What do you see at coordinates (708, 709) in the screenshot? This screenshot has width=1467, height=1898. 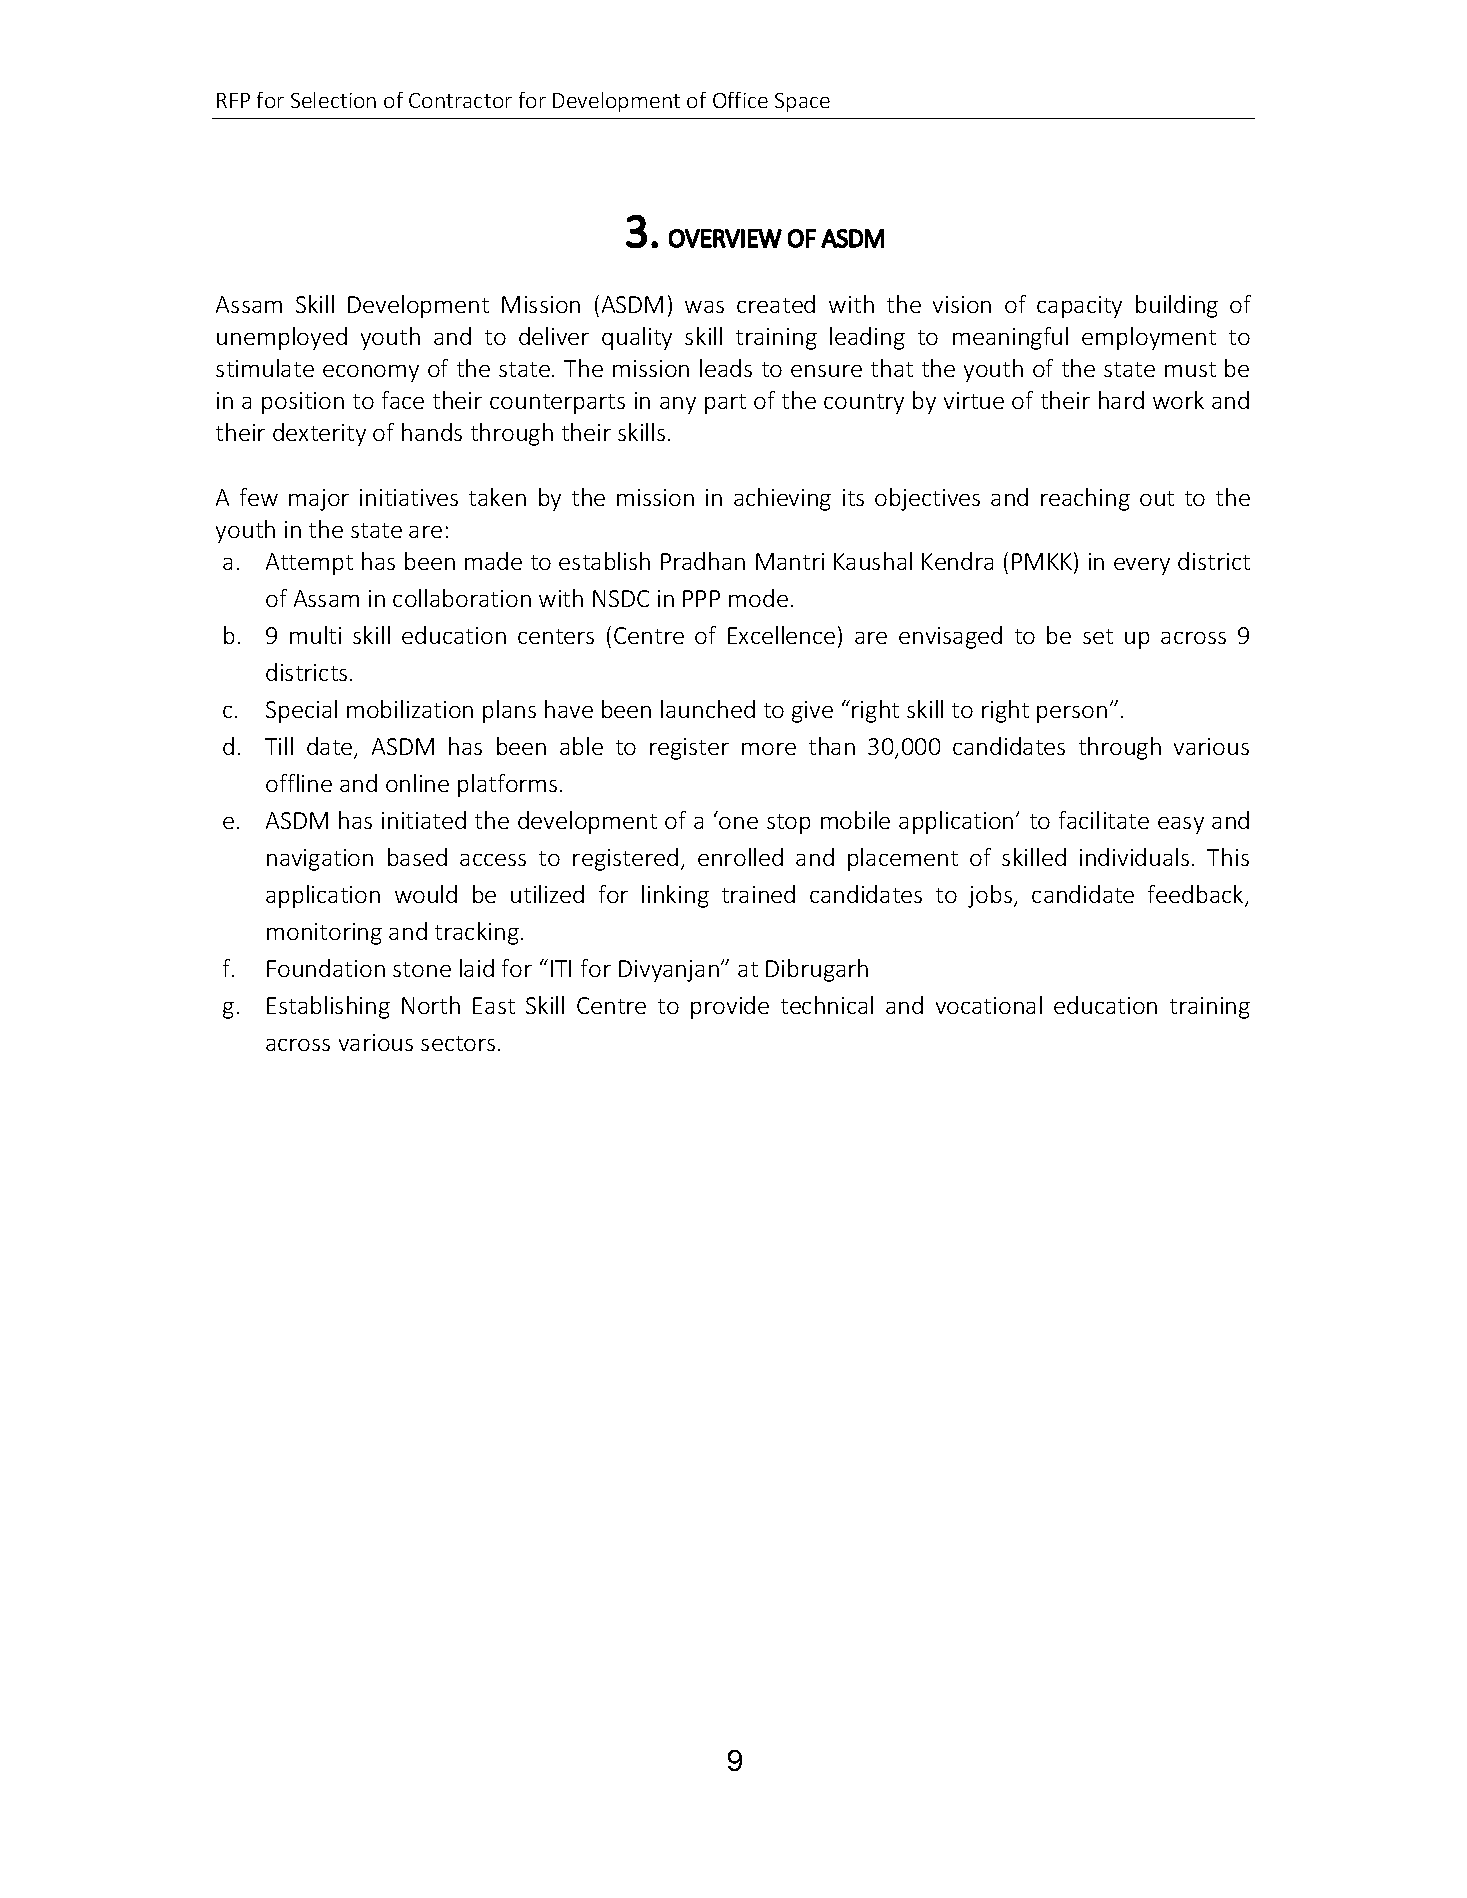 I see `launched` at bounding box center [708, 709].
